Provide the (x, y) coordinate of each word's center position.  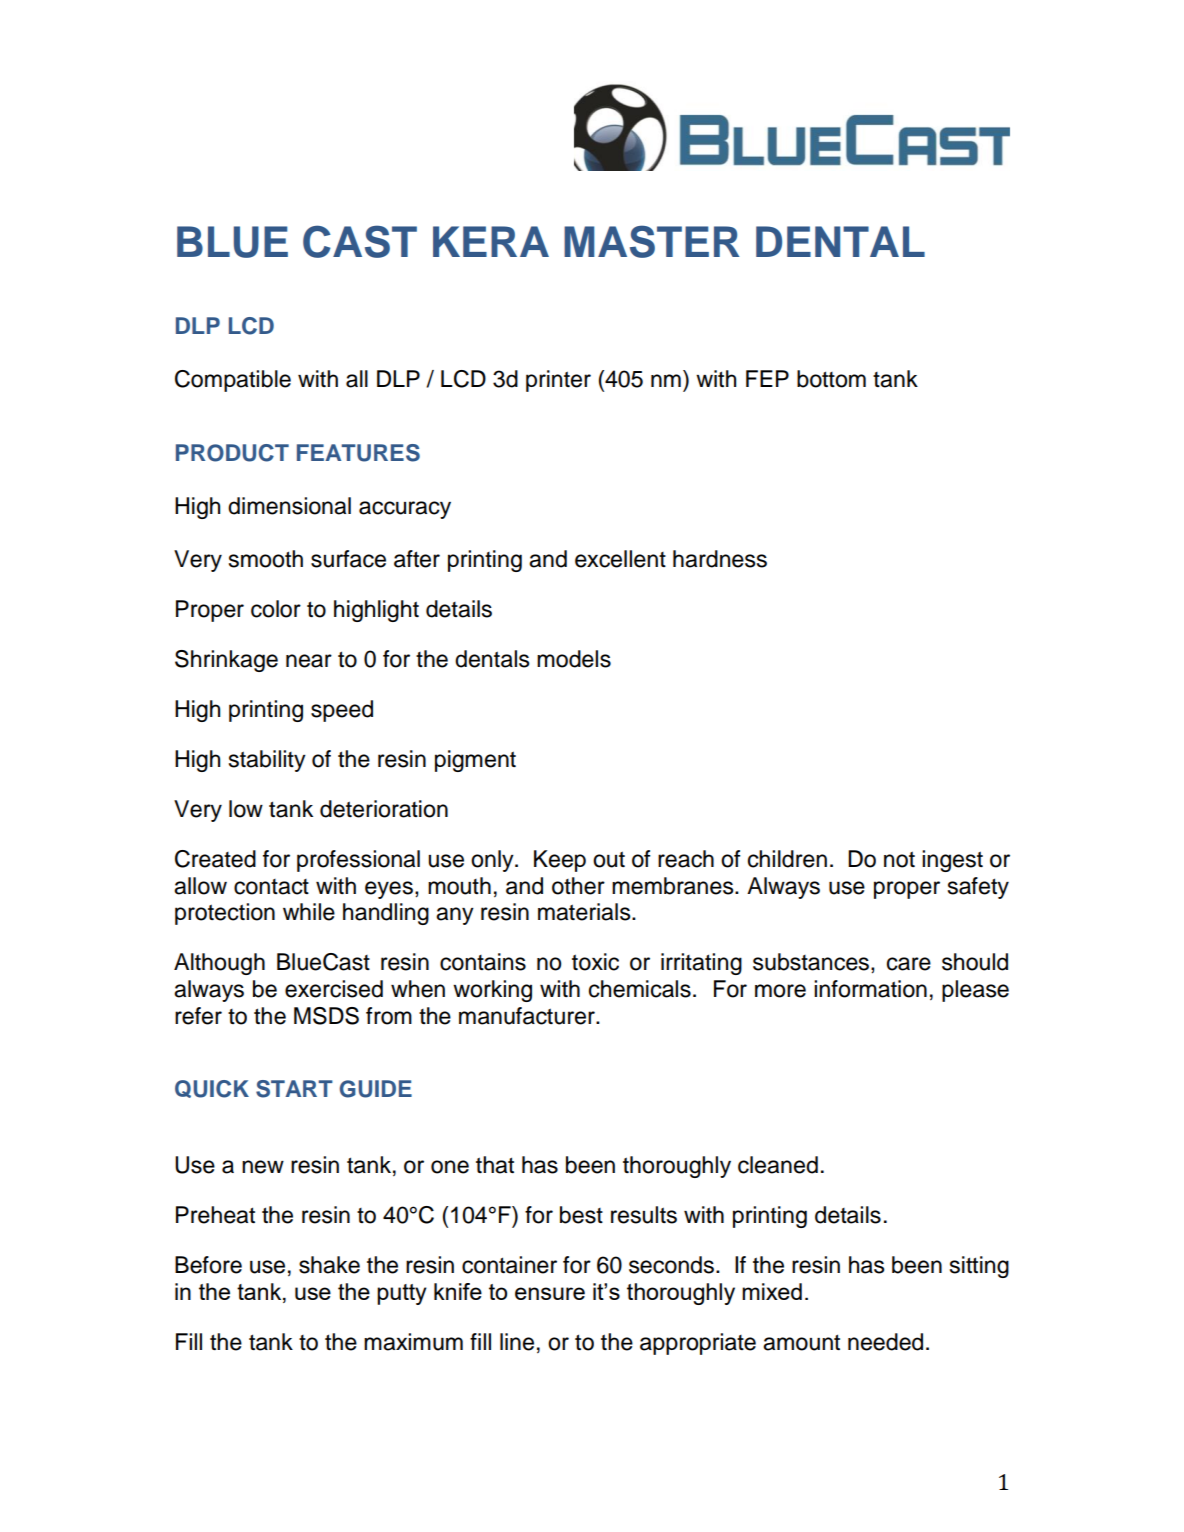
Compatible (233, 381)
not (899, 859)
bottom (831, 379)
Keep (560, 861)
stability (267, 761)
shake (329, 1265)
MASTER (651, 241)
